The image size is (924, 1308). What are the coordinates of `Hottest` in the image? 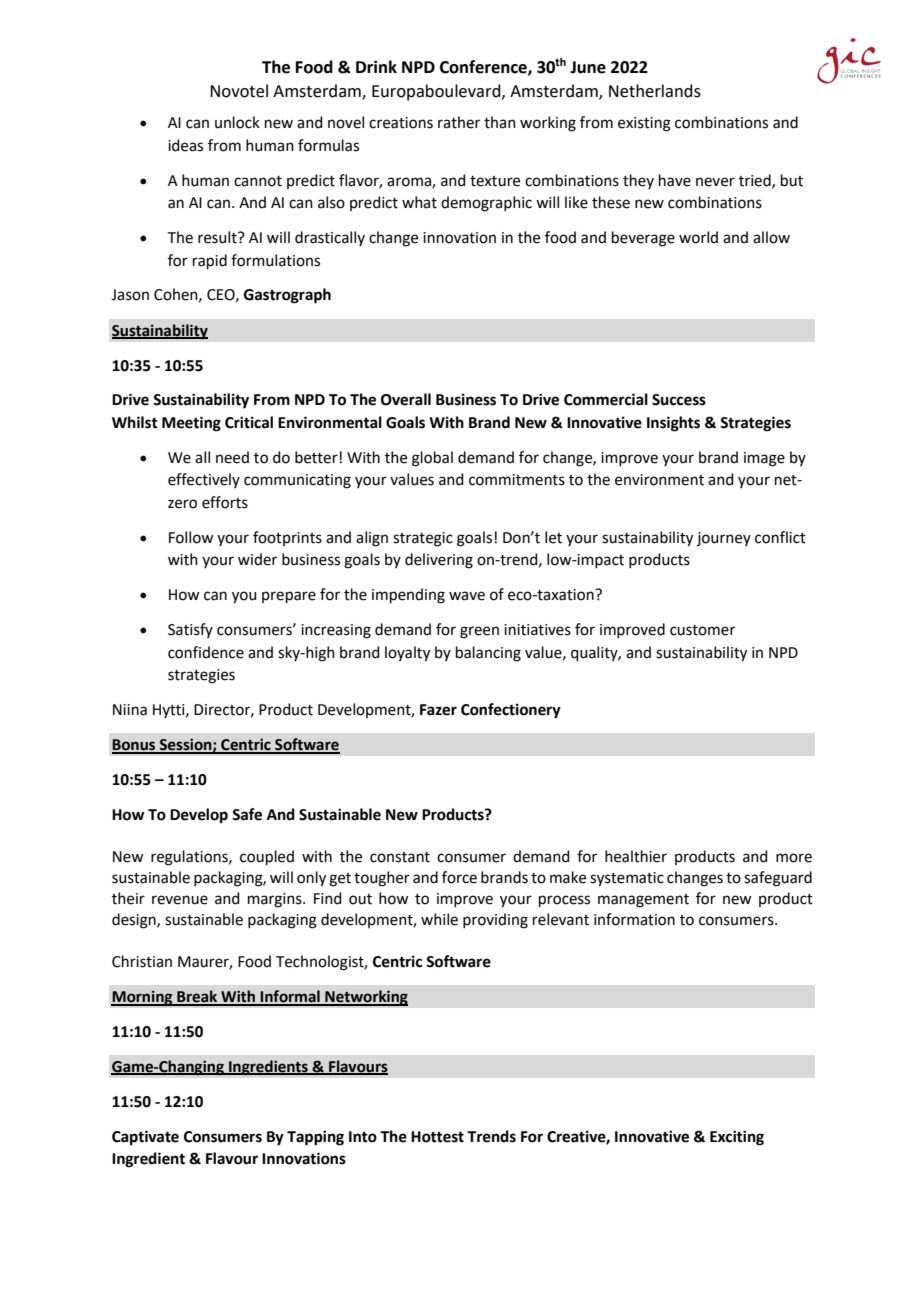 It's located at (437, 1137).
